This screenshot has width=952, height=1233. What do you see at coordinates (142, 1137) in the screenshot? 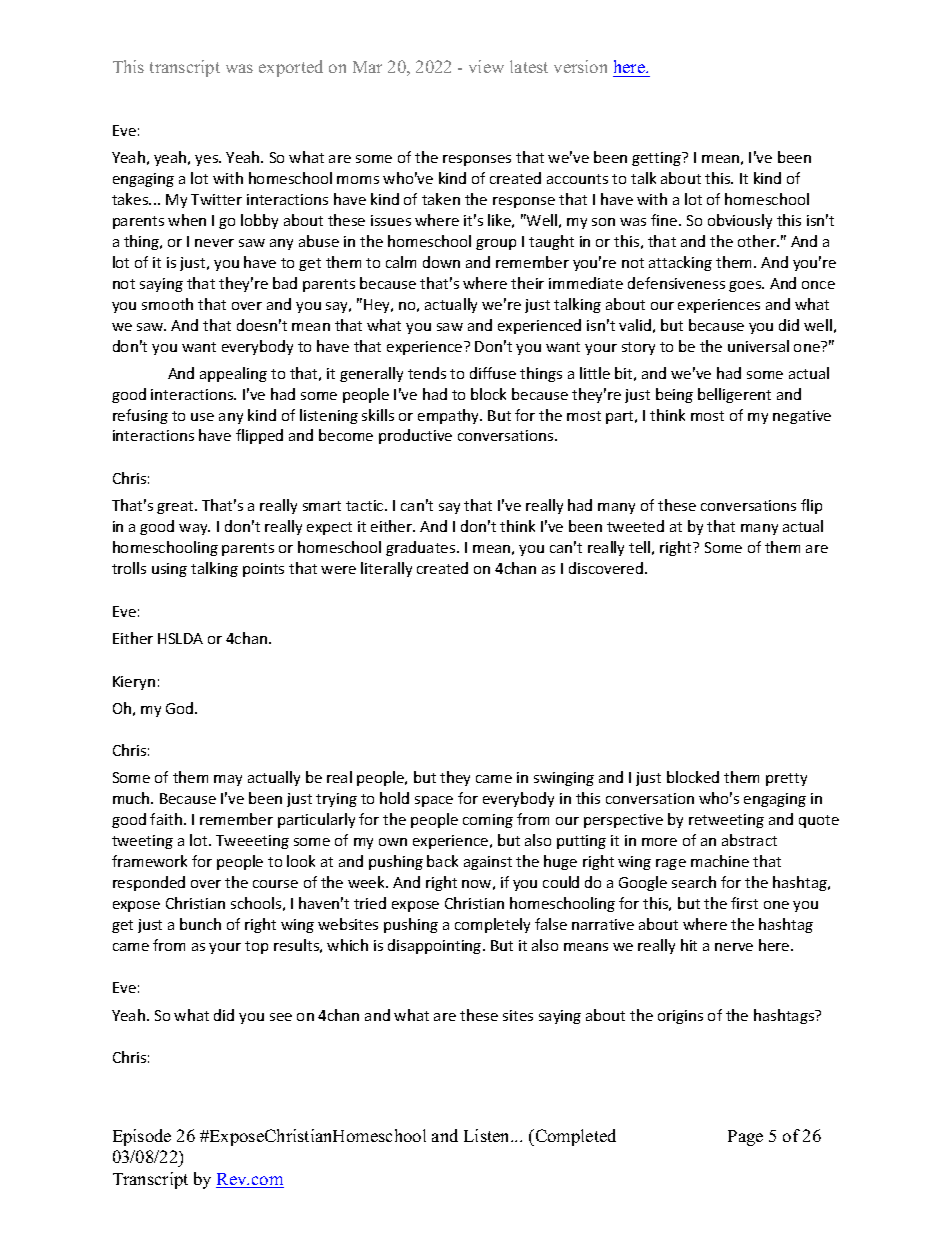
I see `Episode` at bounding box center [142, 1137].
